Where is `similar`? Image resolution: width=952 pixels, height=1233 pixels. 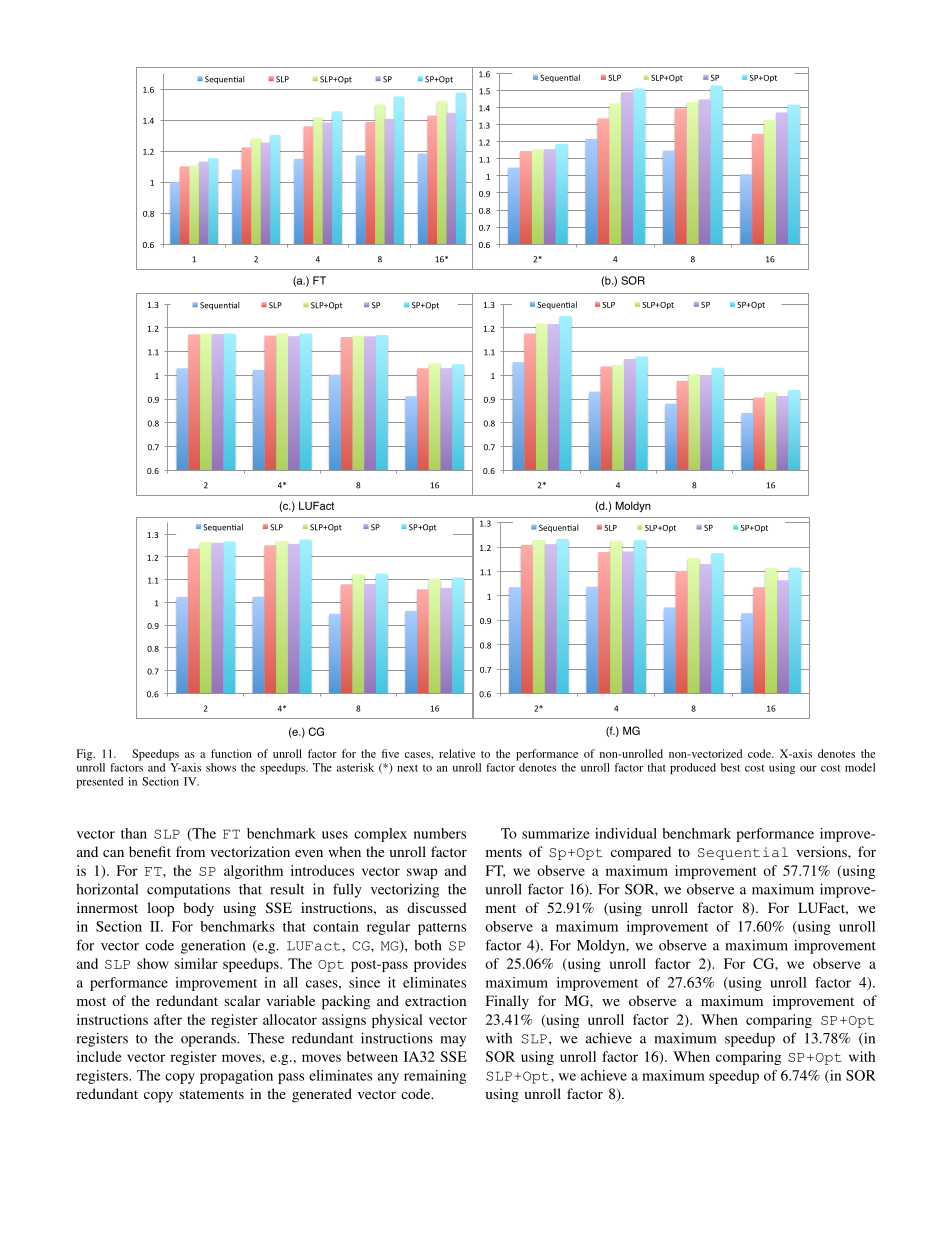 similar is located at coordinates (196, 963).
